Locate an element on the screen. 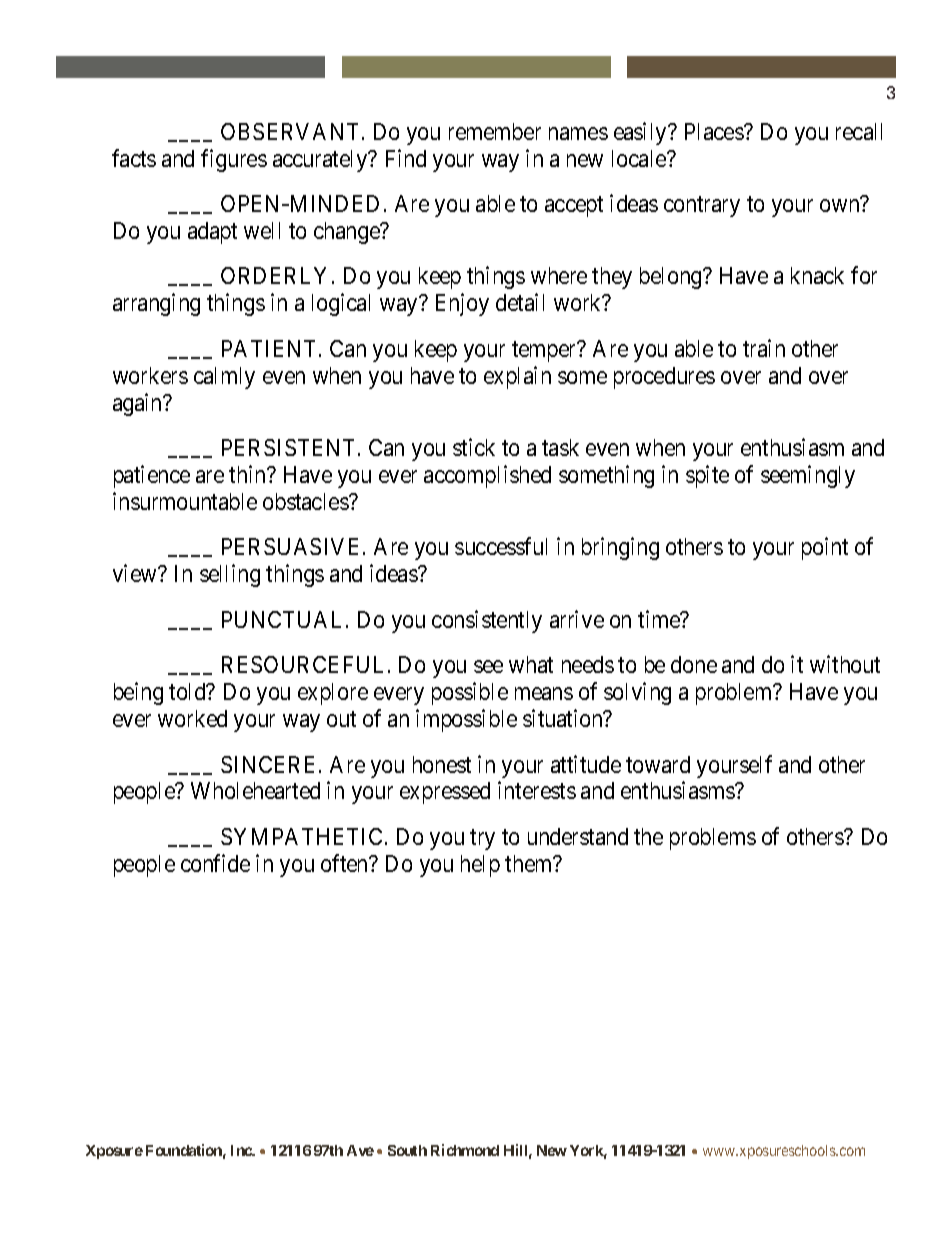 The height and width of the screenshot is (1233, 952). PUNCTUAL is located at coordinates (284, 619).
